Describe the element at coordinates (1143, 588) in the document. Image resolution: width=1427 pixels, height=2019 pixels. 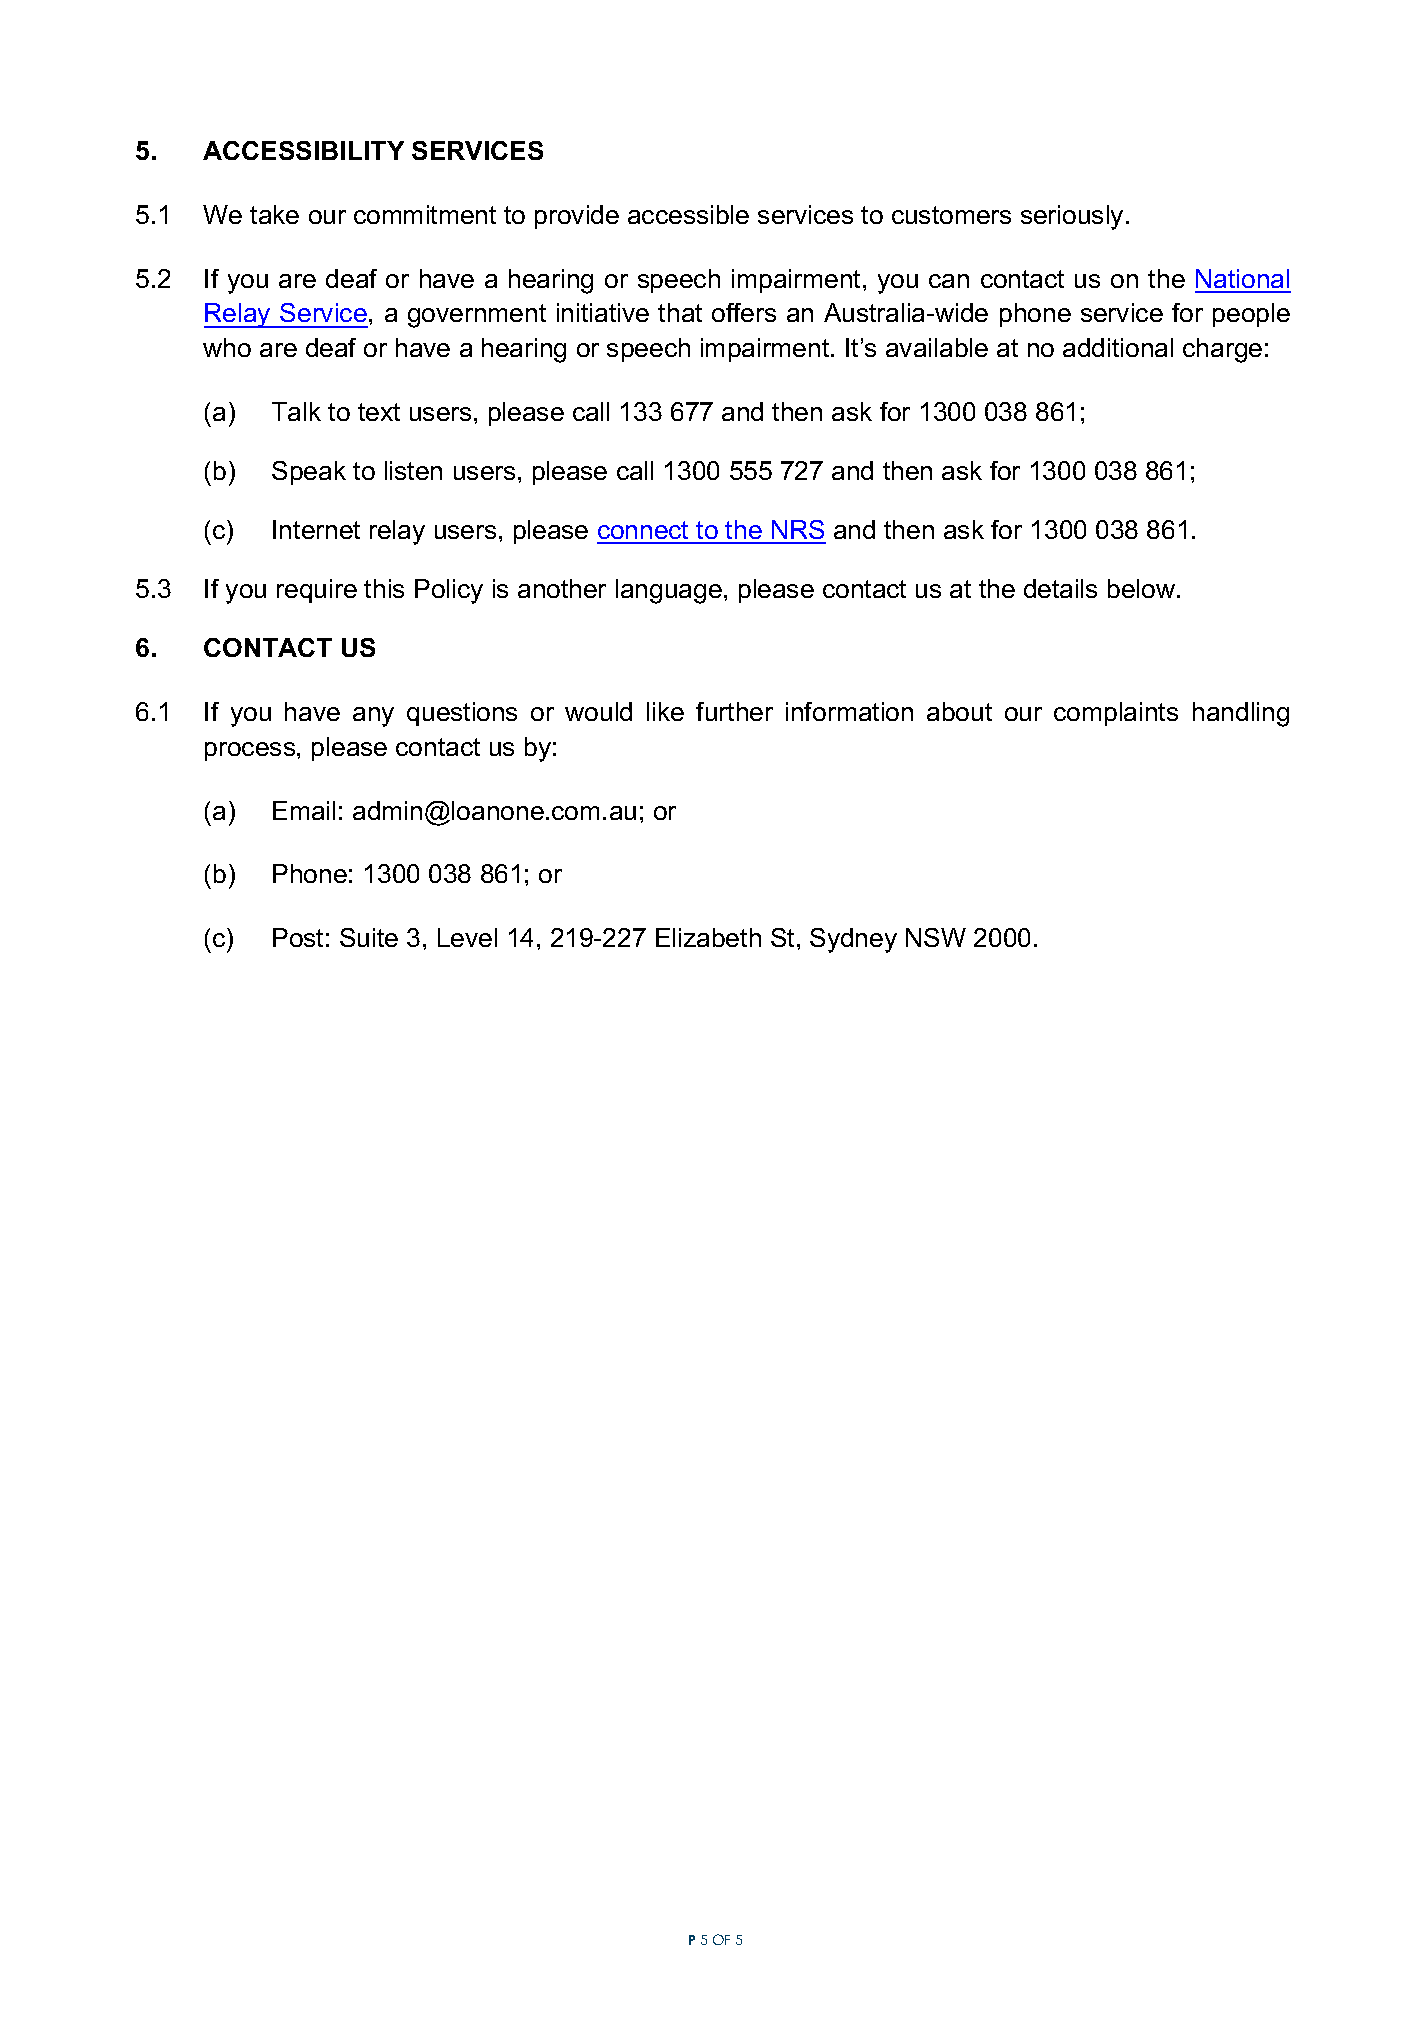
I see `below` at that location.
